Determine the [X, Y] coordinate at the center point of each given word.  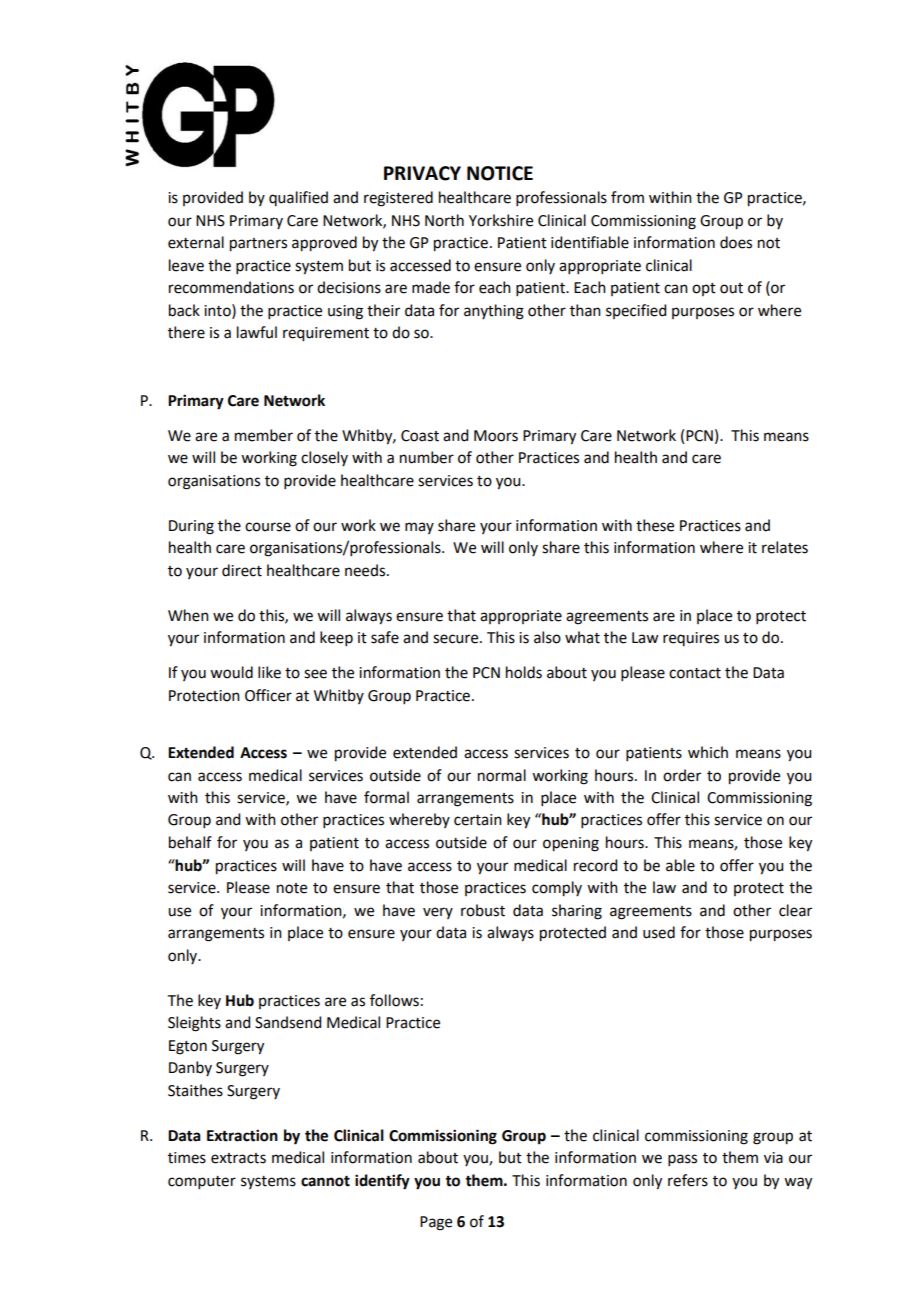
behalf [190, 842]
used [659, 932]
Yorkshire [501, 220]
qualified [298, 198]
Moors [496, 436]
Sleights [194, 1024]
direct [242, 570]
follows [394, 1000]
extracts [238, 1158]
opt [704, 289]
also [547, 637]
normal [502, 775]
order [682, 775]
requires [691, 639]
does [736, 242]
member [264, 435]
